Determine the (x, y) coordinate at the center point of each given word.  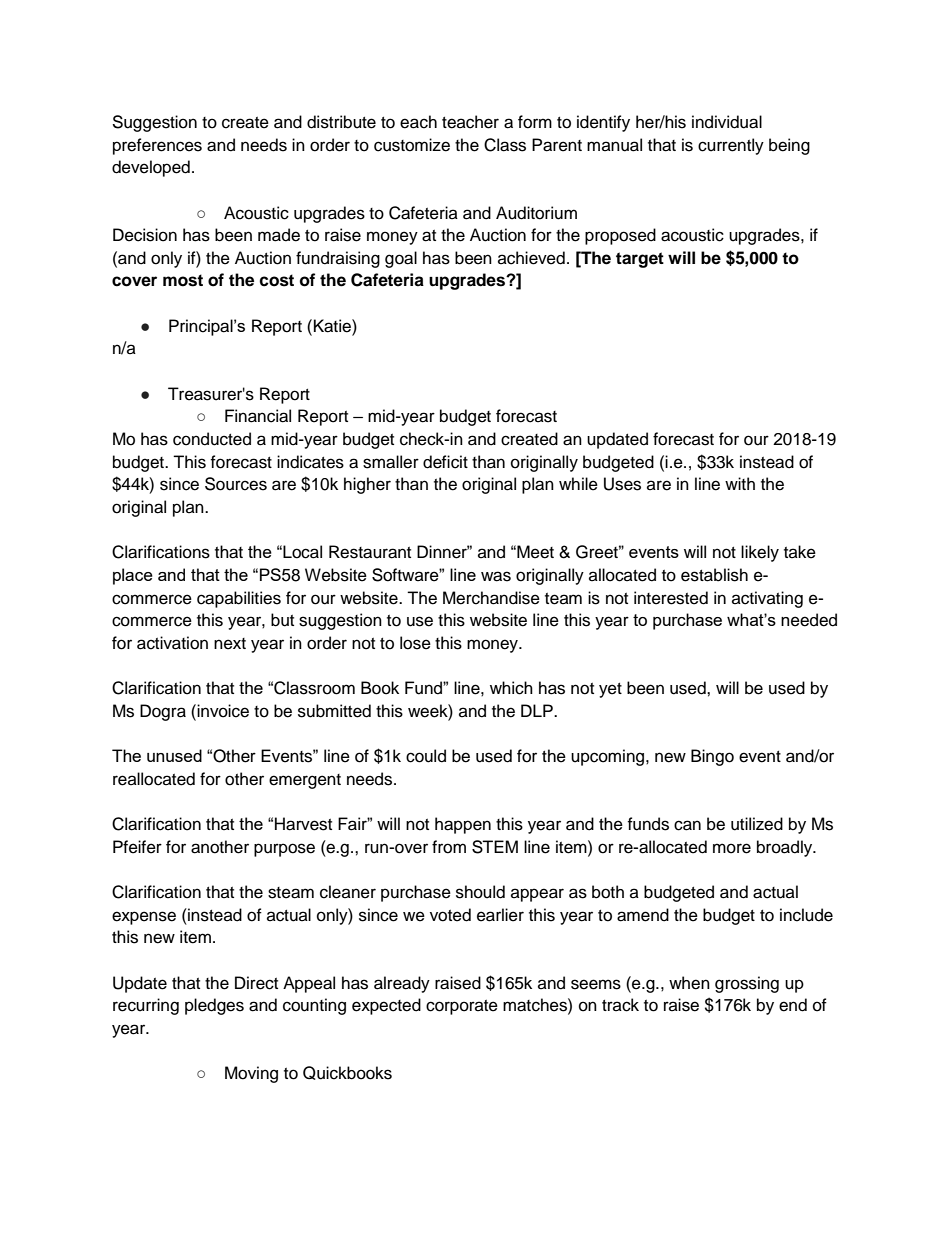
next (230, 644)
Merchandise (491, 598)
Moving (251, 1074)
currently (731, 146)
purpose (284, 850)
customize (412, 145)
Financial (258, 416)
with (740, 483)
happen (463, 825)
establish (714, 575)
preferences (157, 146)
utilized (757, 824)
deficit (445, 462)
